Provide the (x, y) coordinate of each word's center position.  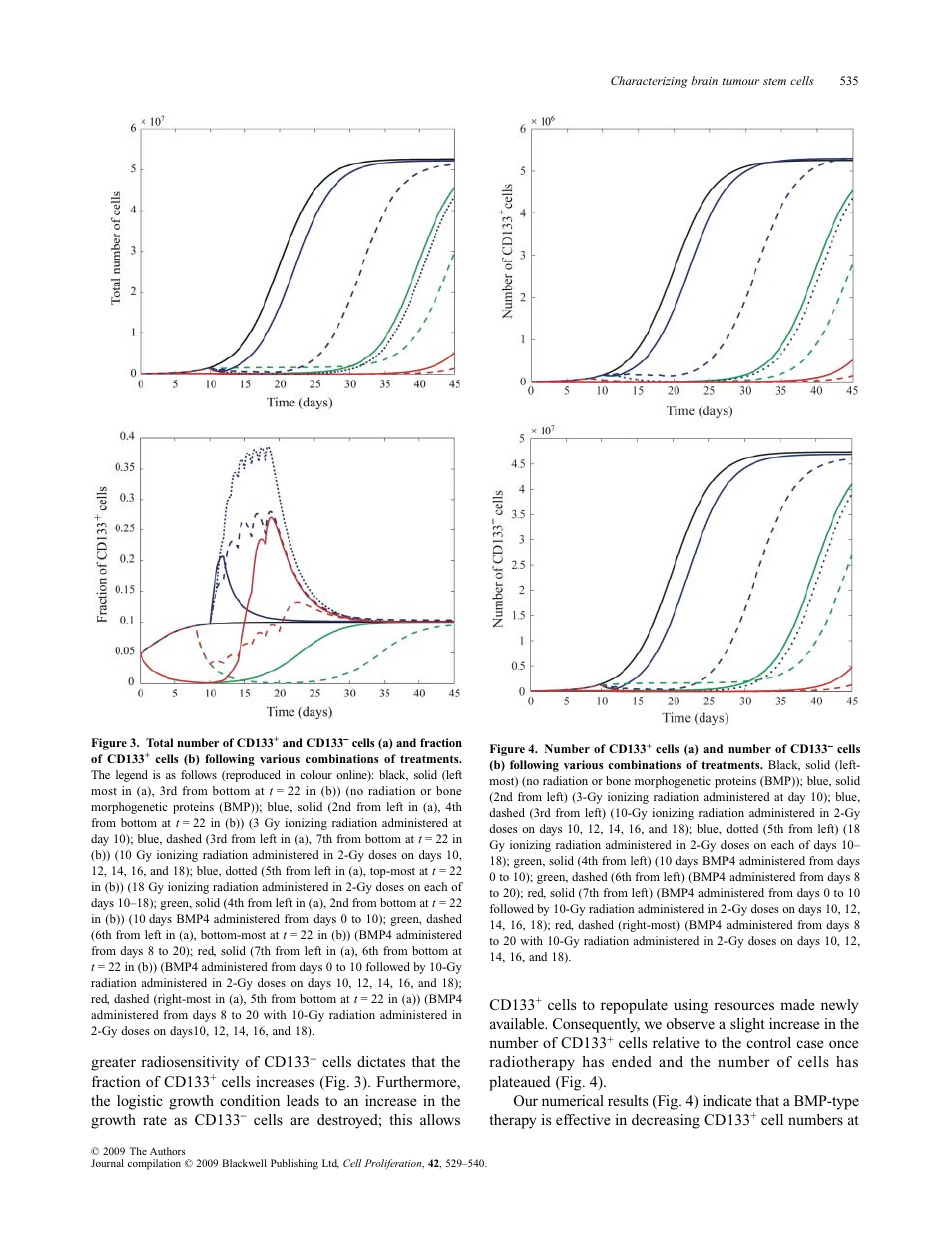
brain (704, 80)
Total (159, 742)
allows (440, 1119)
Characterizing (649, 82)
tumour (741, 81)
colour (316, 774)
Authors (167, 1151)
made (797, 1004)
